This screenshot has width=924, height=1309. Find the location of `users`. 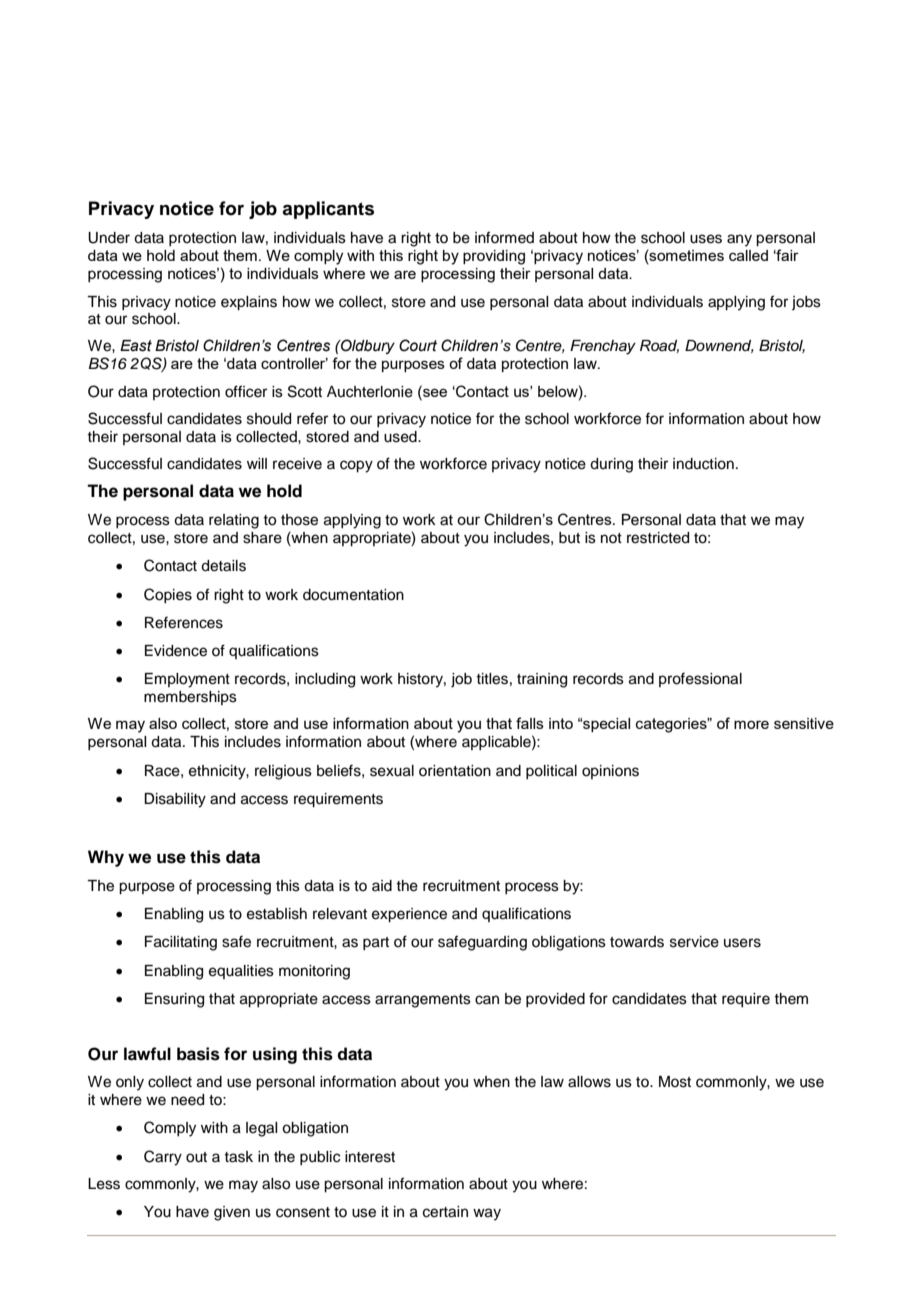

users is located at coordinates (742, 943).
